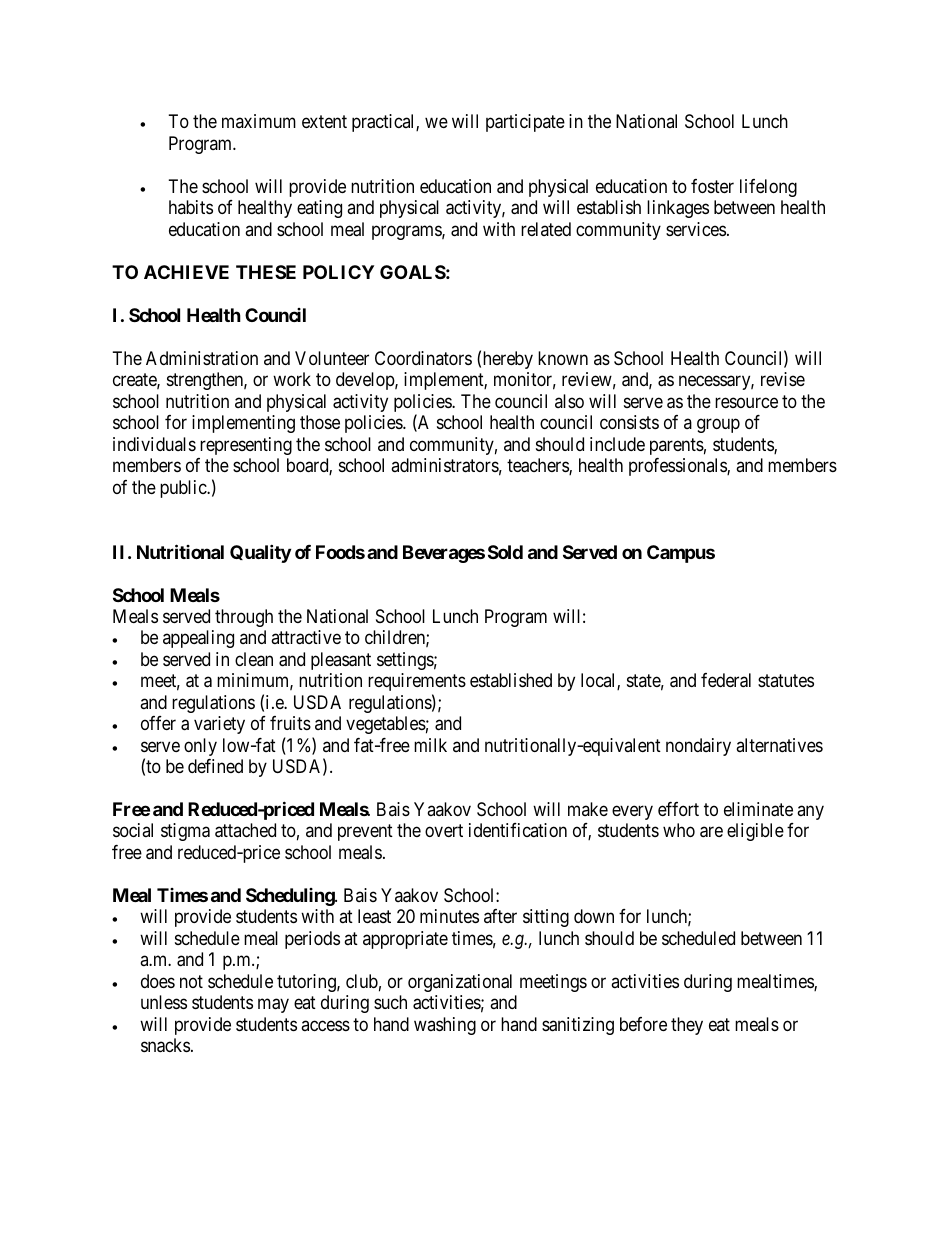 Image resolution: width=952 pixels, height=1233 pixels. I want to click on federal, so click(726, 680).
